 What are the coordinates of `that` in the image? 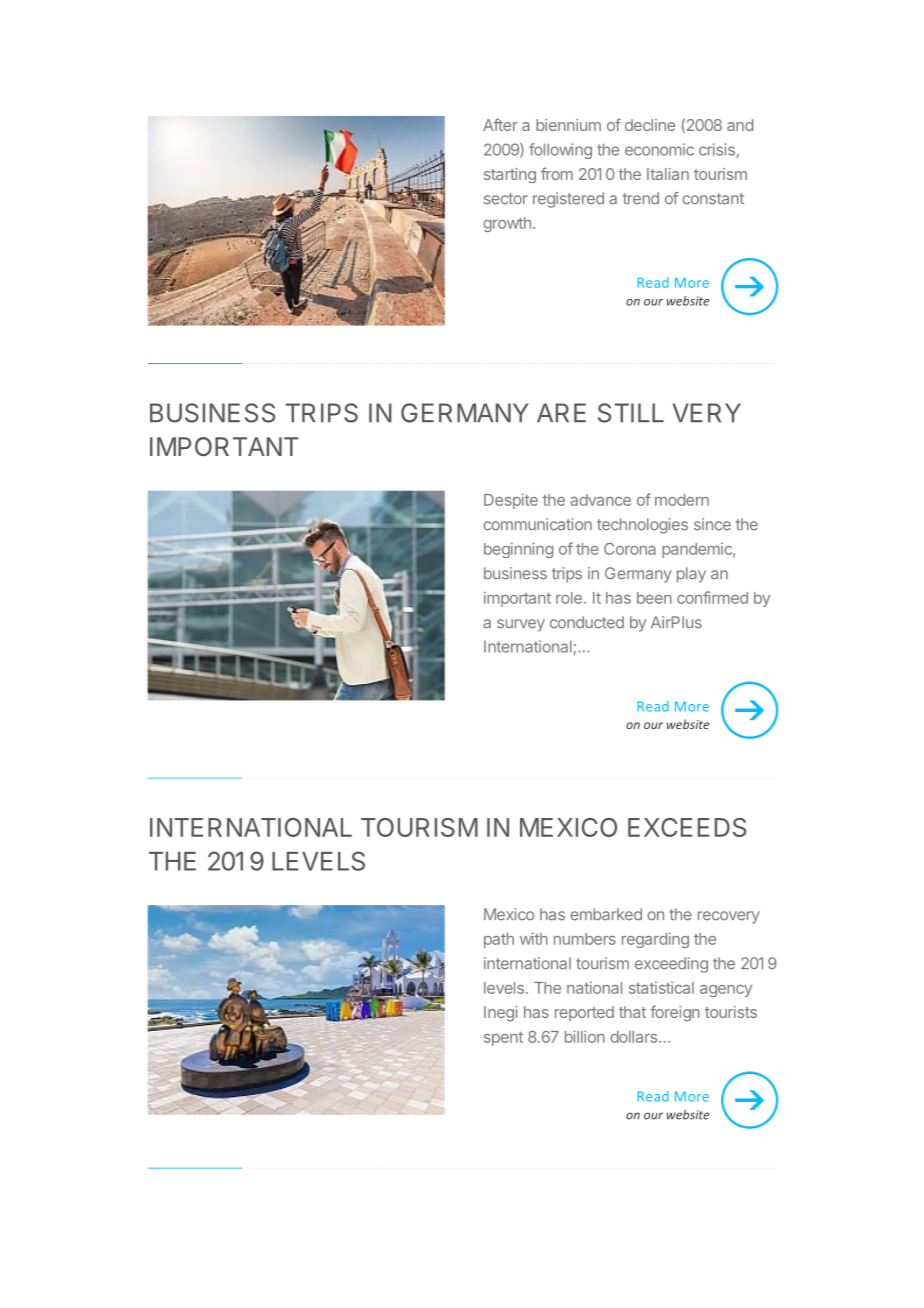 It's located at (632, 1012).
